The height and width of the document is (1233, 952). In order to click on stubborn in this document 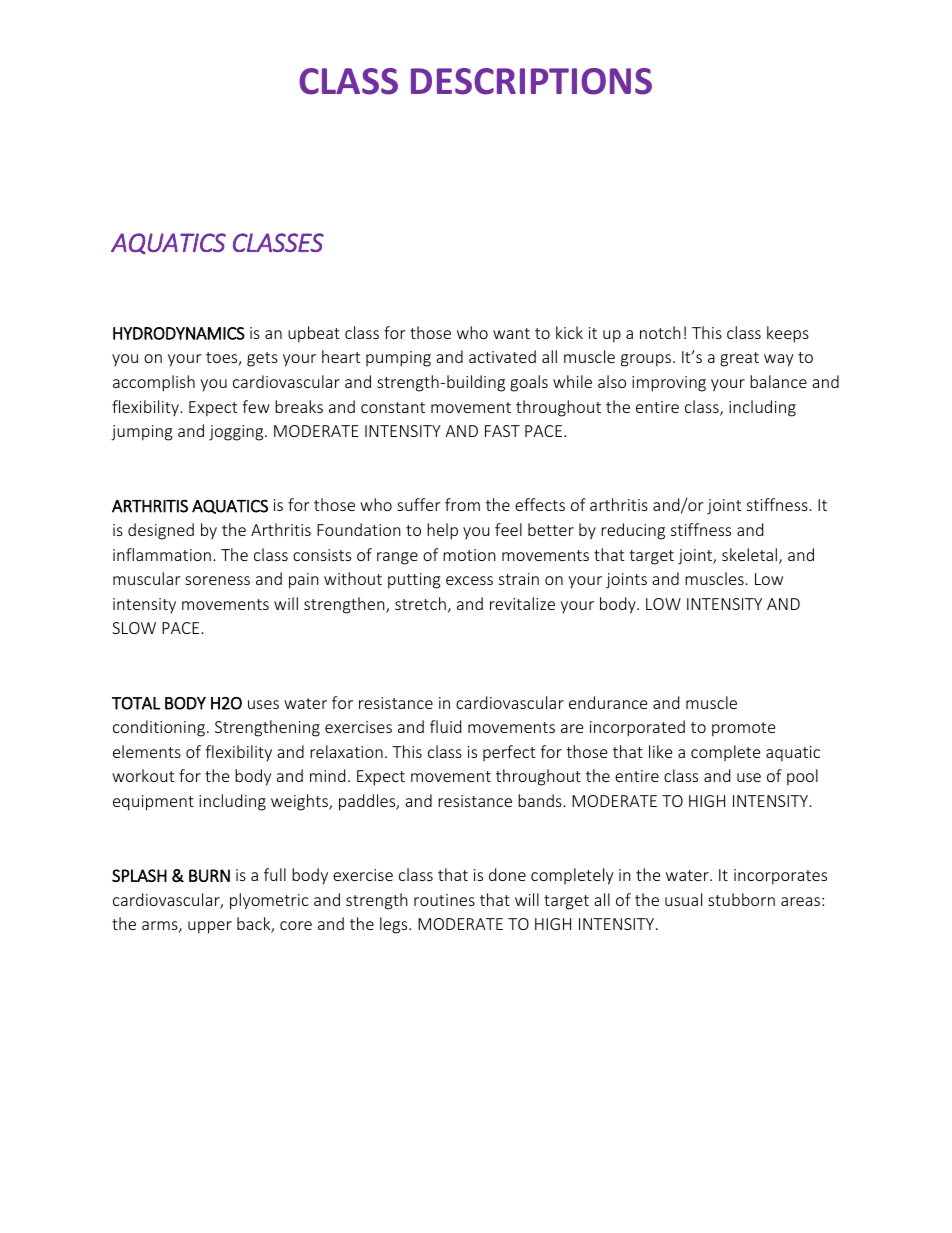, I will do `click(741, 899)`.
